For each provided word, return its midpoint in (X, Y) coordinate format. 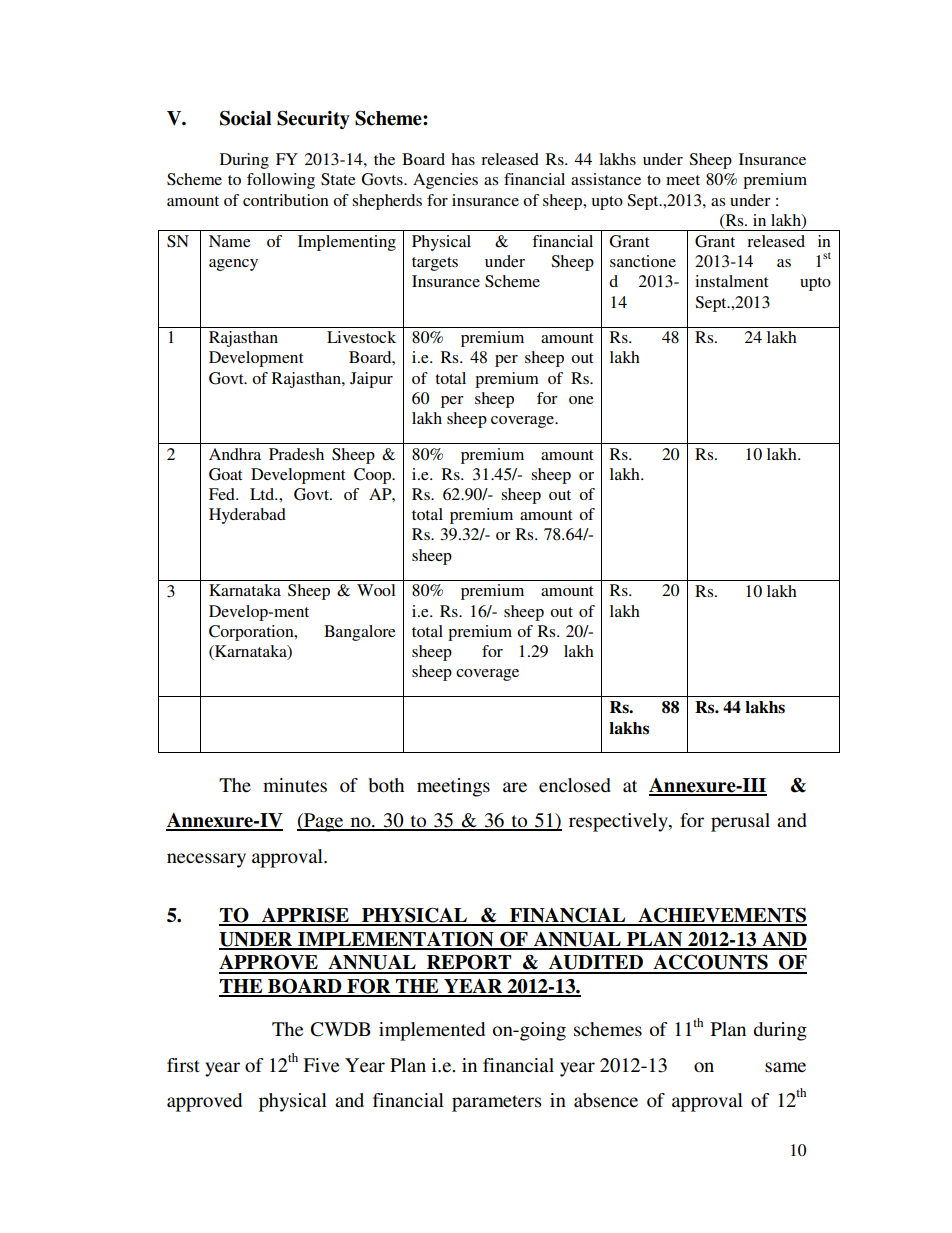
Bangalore (360, 633)
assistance (606, 179)
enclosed (575, 785)
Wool (376, 590)
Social (245, 118)
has (463, 159)
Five (321, 1065)
